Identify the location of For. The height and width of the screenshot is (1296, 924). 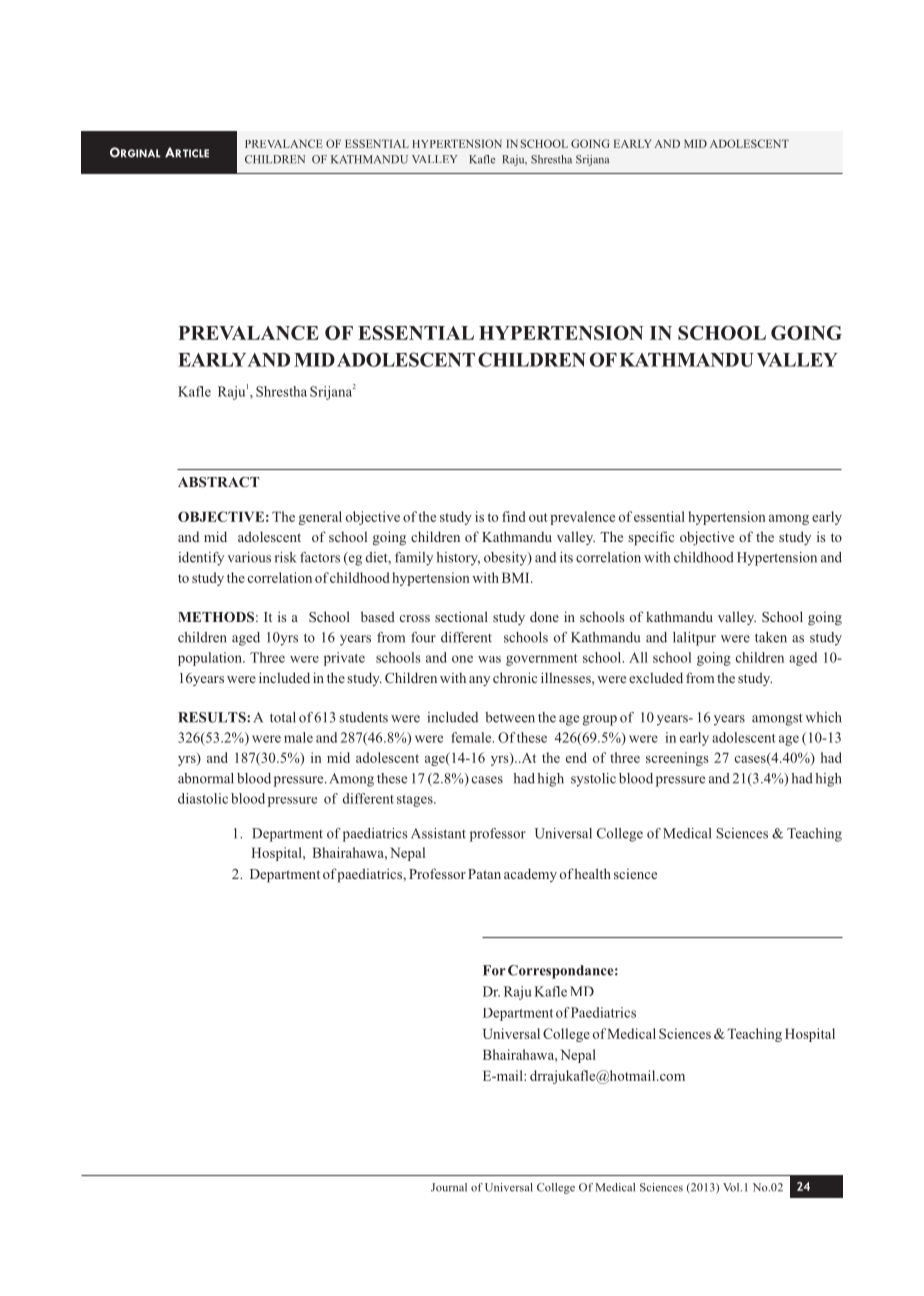
(494, 970).
